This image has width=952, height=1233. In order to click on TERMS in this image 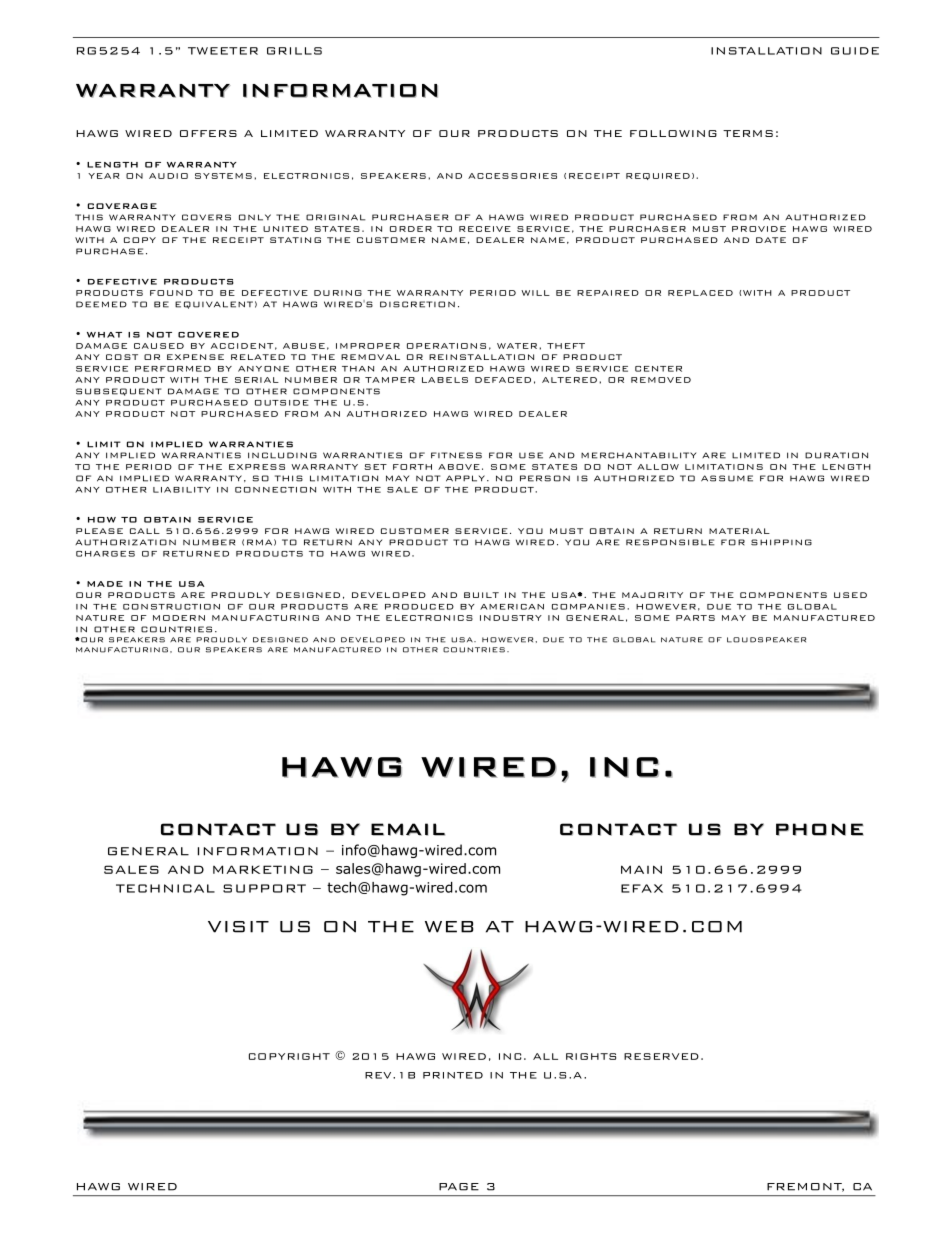, I will do `click(748, 133)`.
